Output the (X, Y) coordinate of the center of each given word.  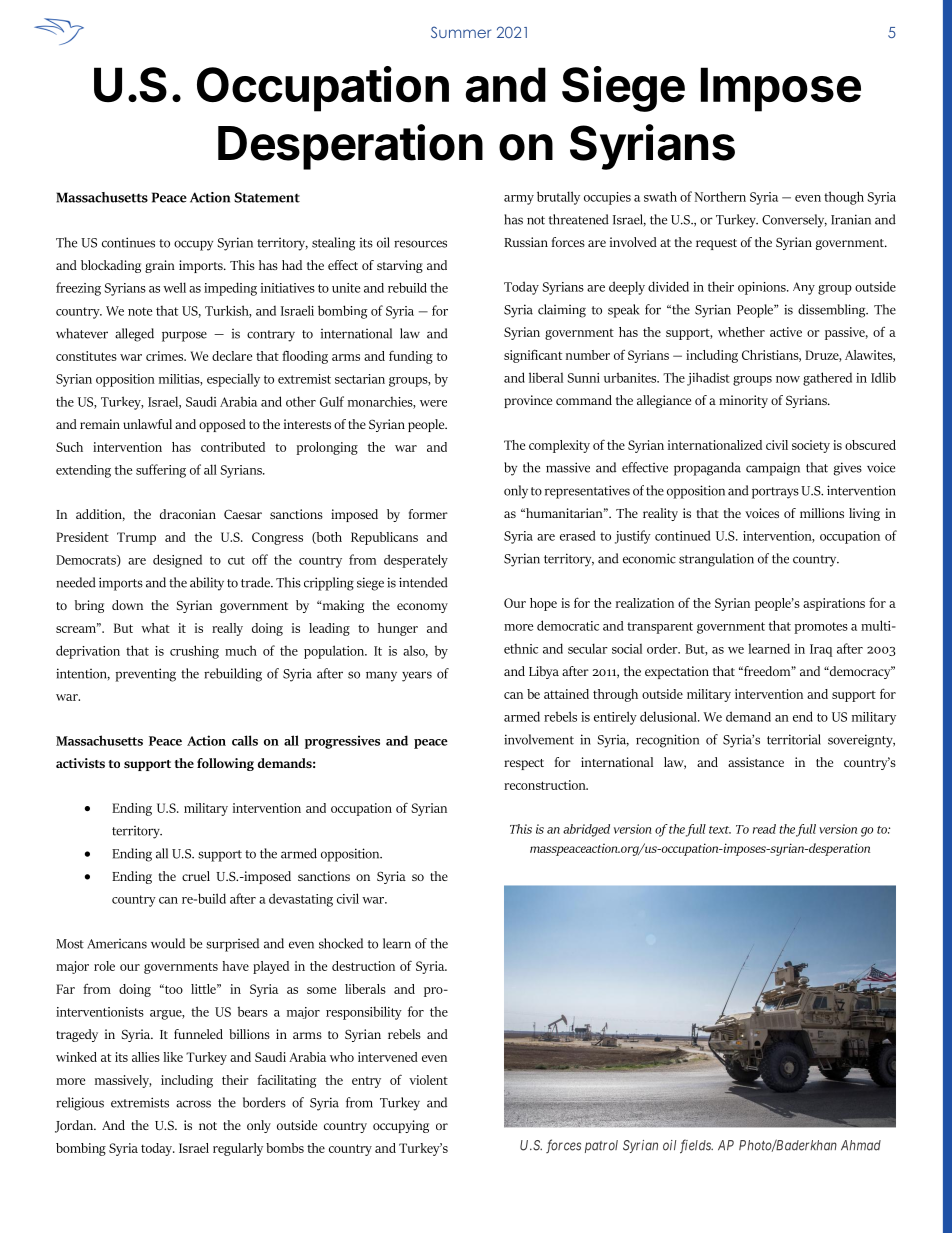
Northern (720, 196)
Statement (267, 197)
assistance (756, 762)
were (433, 403)
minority (743, 401)
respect (524, 764)
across (193, 1104)
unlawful (147, 424)
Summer (461, 32)
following (225, 764)
